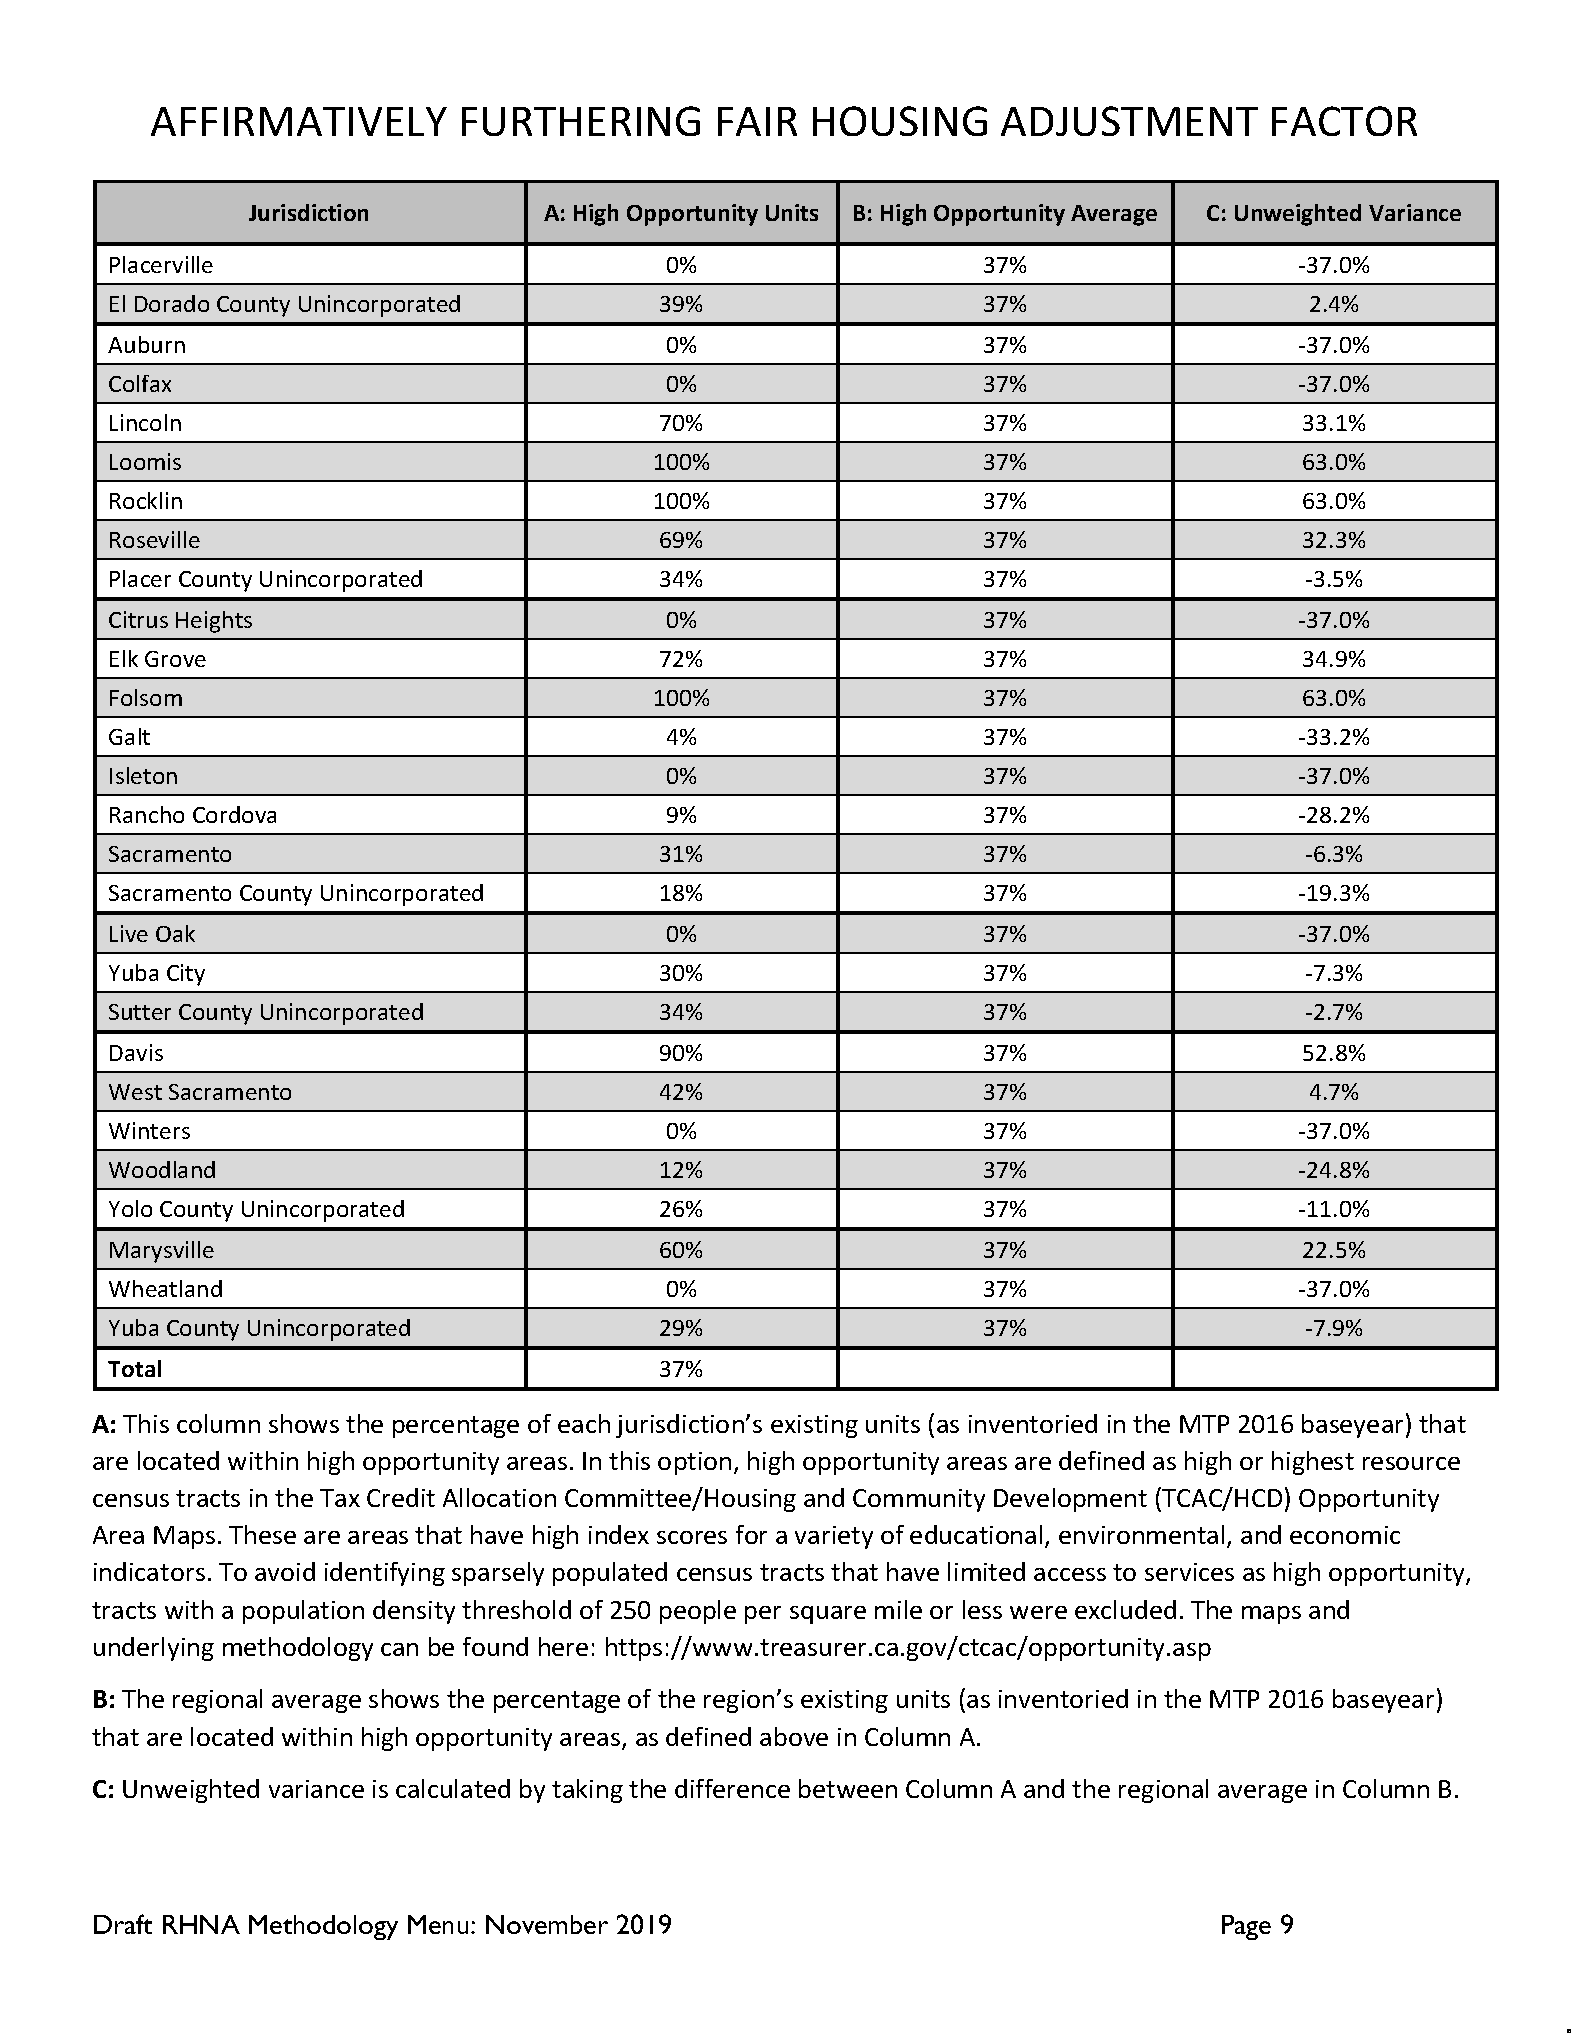 The width and height of the screenshot is (1571, 2033). What do you see at coordinates (694, 1463) in the screenshot?
I see `option` at bounding box center [694, 1463].
